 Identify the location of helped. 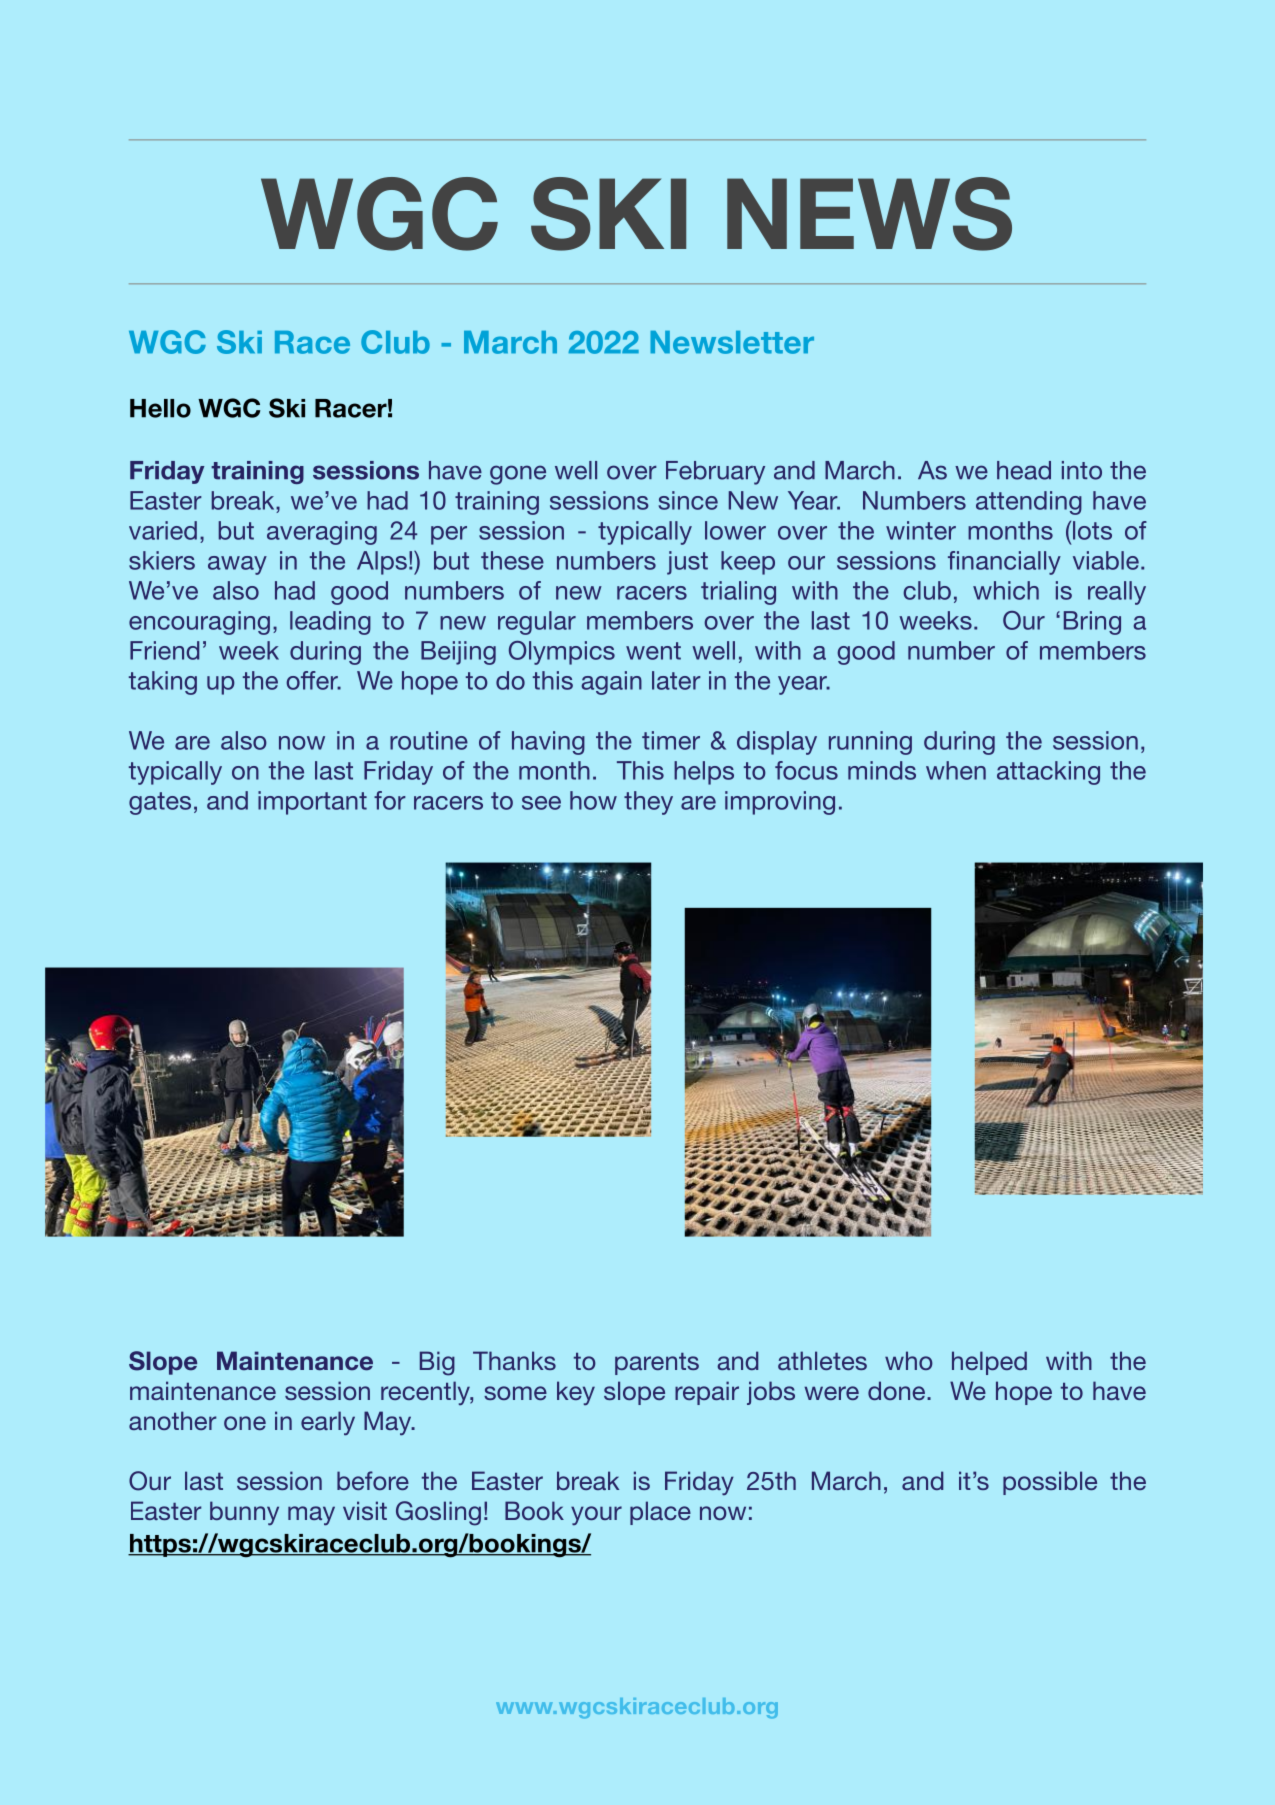
(989, 1363).
